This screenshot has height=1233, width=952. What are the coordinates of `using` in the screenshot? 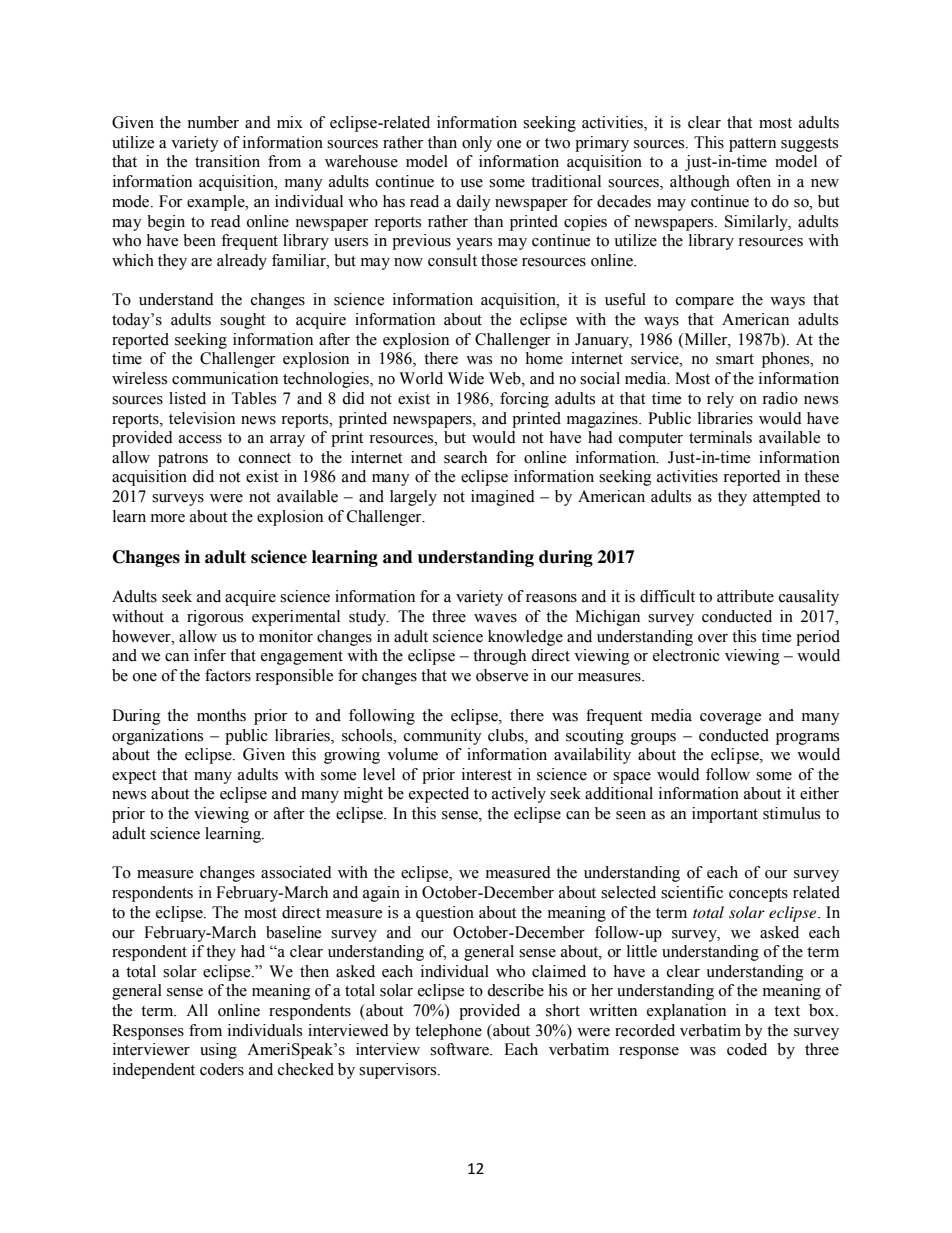 It's located at (218, 1051).
